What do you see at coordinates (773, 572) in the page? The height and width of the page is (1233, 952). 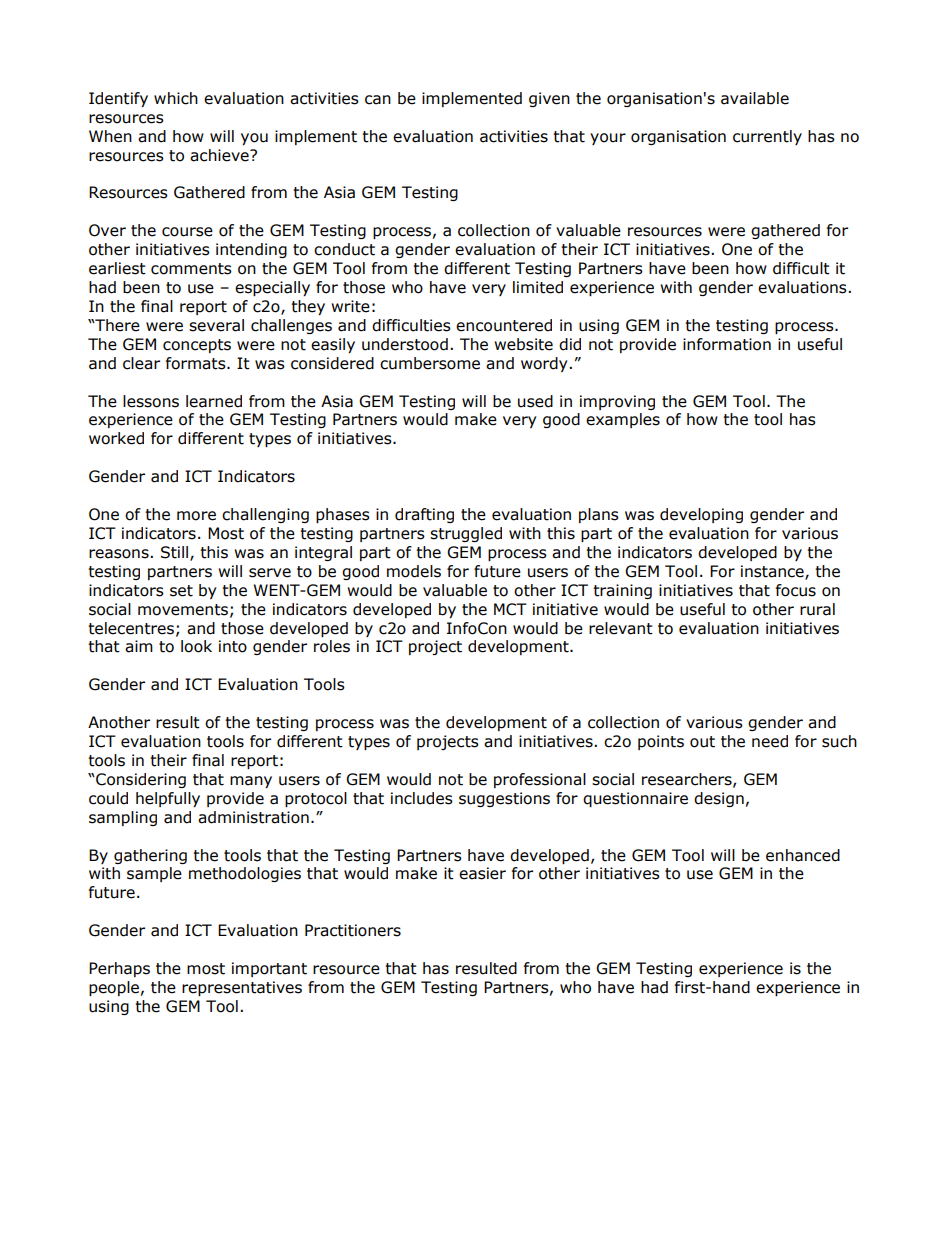 I see `instance` at bounding box center [773, 572].
